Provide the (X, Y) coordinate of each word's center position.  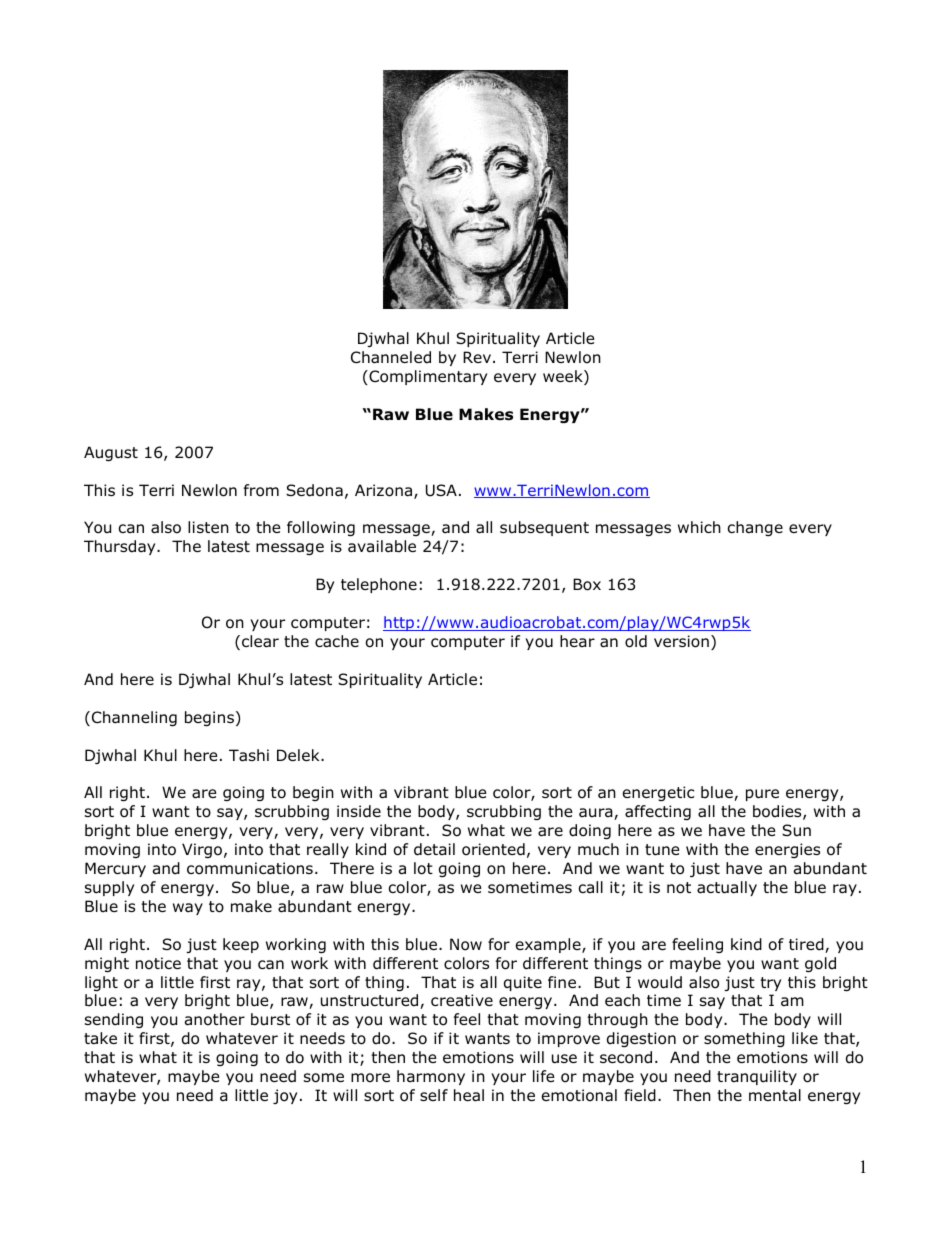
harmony (431, 1077)
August (111, 453)
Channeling (133, 718)
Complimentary (427, 377)
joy (285, 1096)
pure (762, 795)
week (564, 377)
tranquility (757, 1077)
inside (359, 811)
